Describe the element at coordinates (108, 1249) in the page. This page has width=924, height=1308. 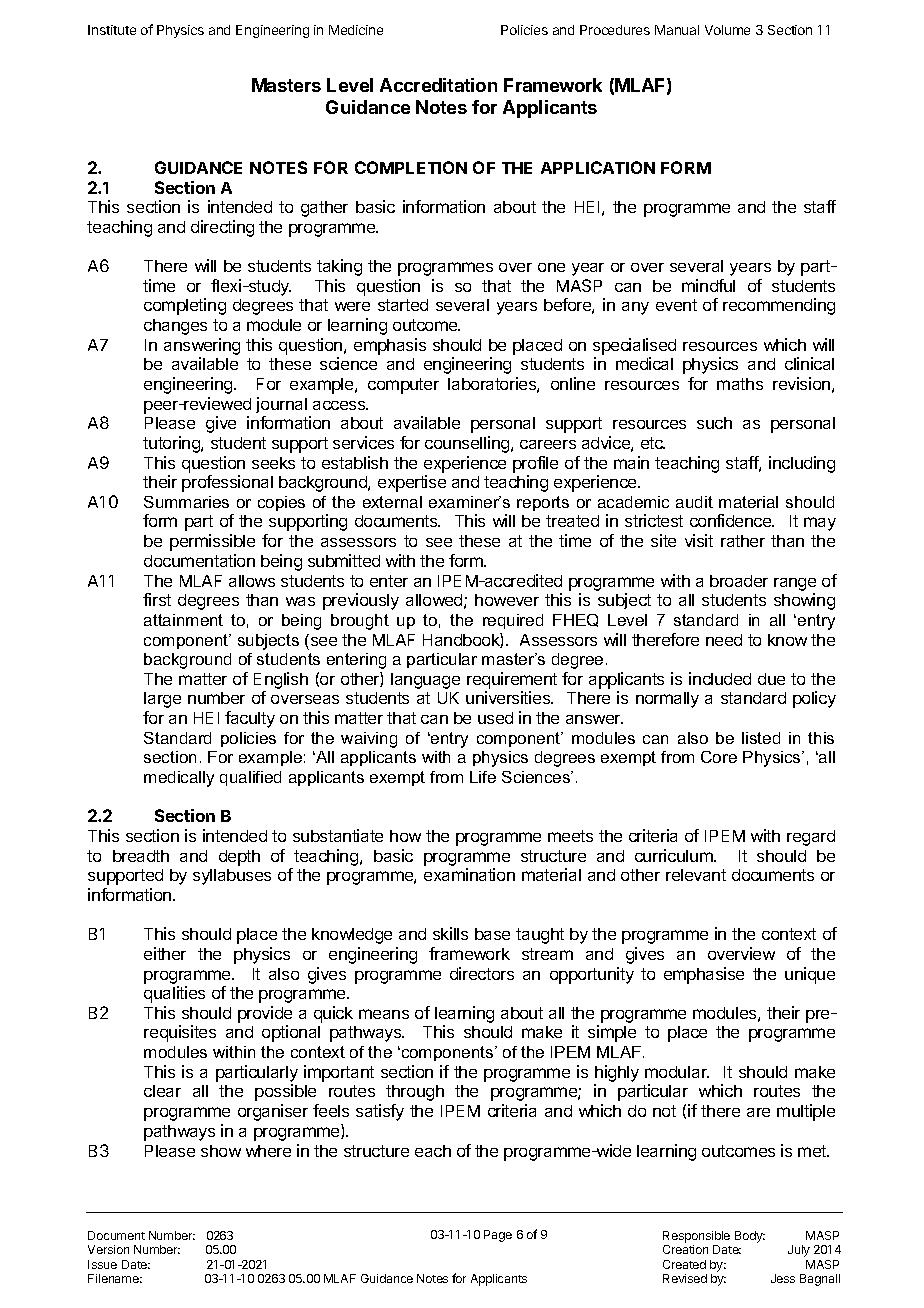
I see `Version` at that location.
